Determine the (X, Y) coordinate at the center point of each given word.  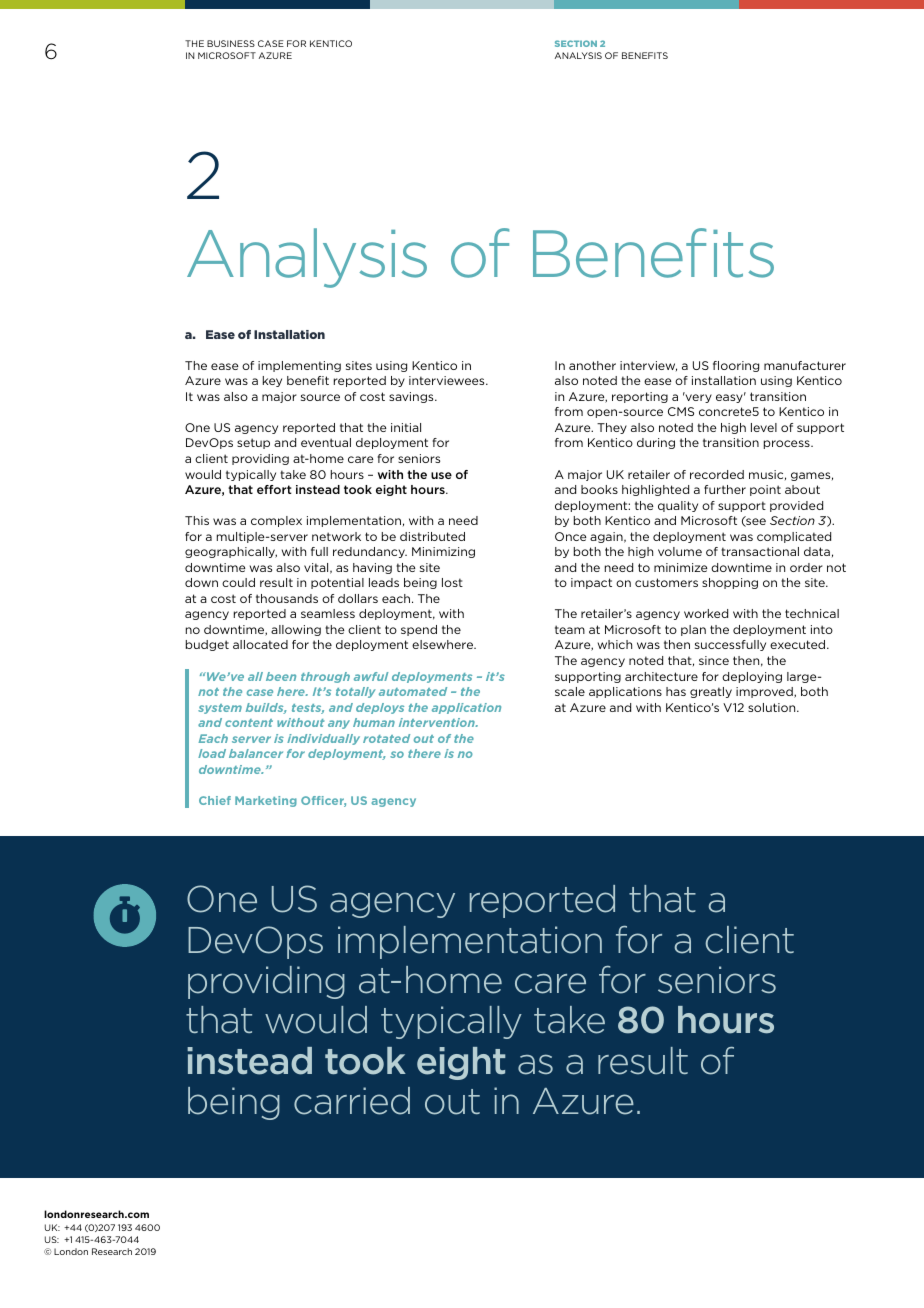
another (592, 365)
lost (452, 582)
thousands (287, 598)
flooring (736, 366)
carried (352, 1101)
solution (773, 707)
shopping (730, 583)
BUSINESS (231, 43)
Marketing (266, 801)
